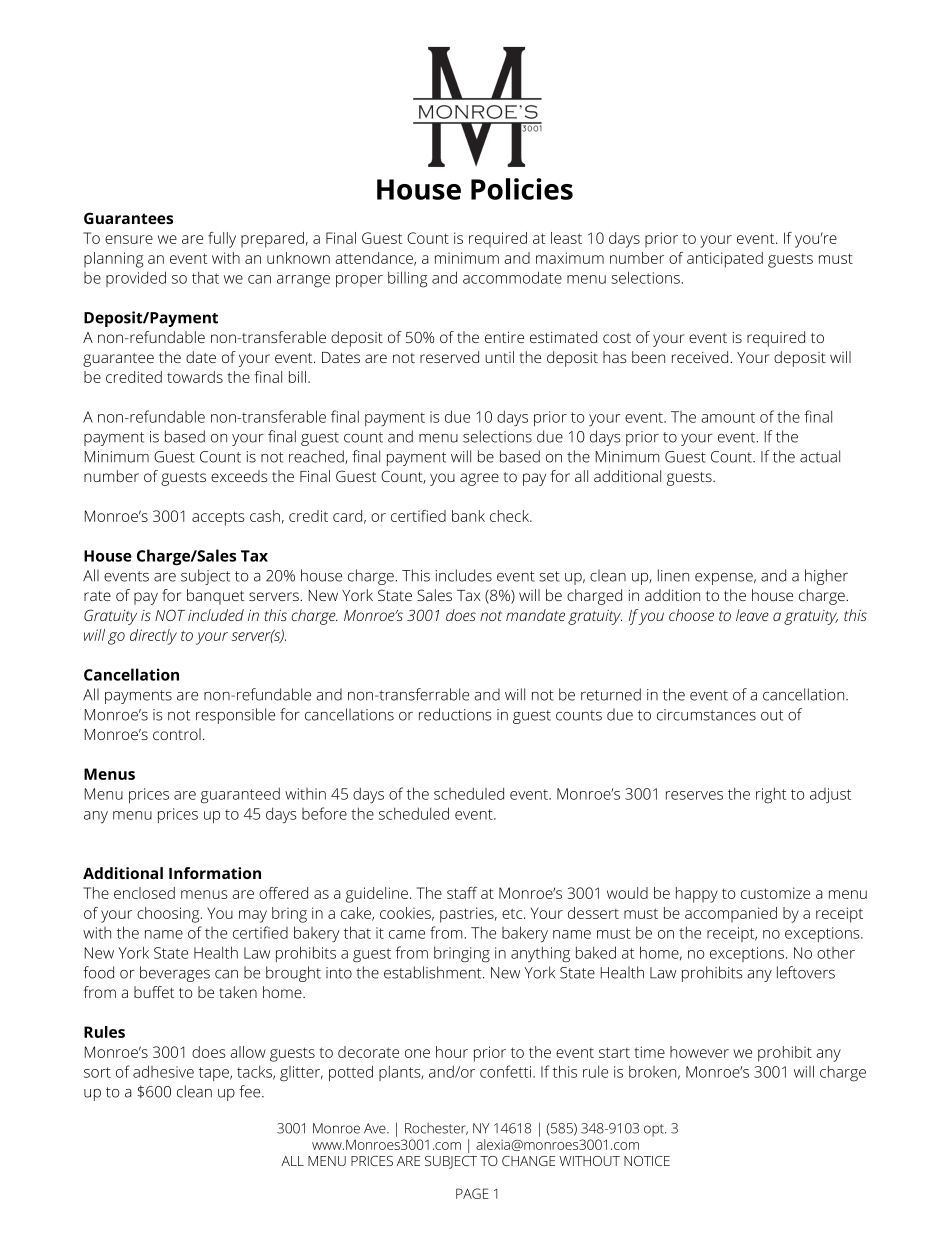 This screenshot has width=952, height=1233. What do you see at coordinates (222, 240) in the screenshot?
I see `fully` at bounding box center [222, 240].
